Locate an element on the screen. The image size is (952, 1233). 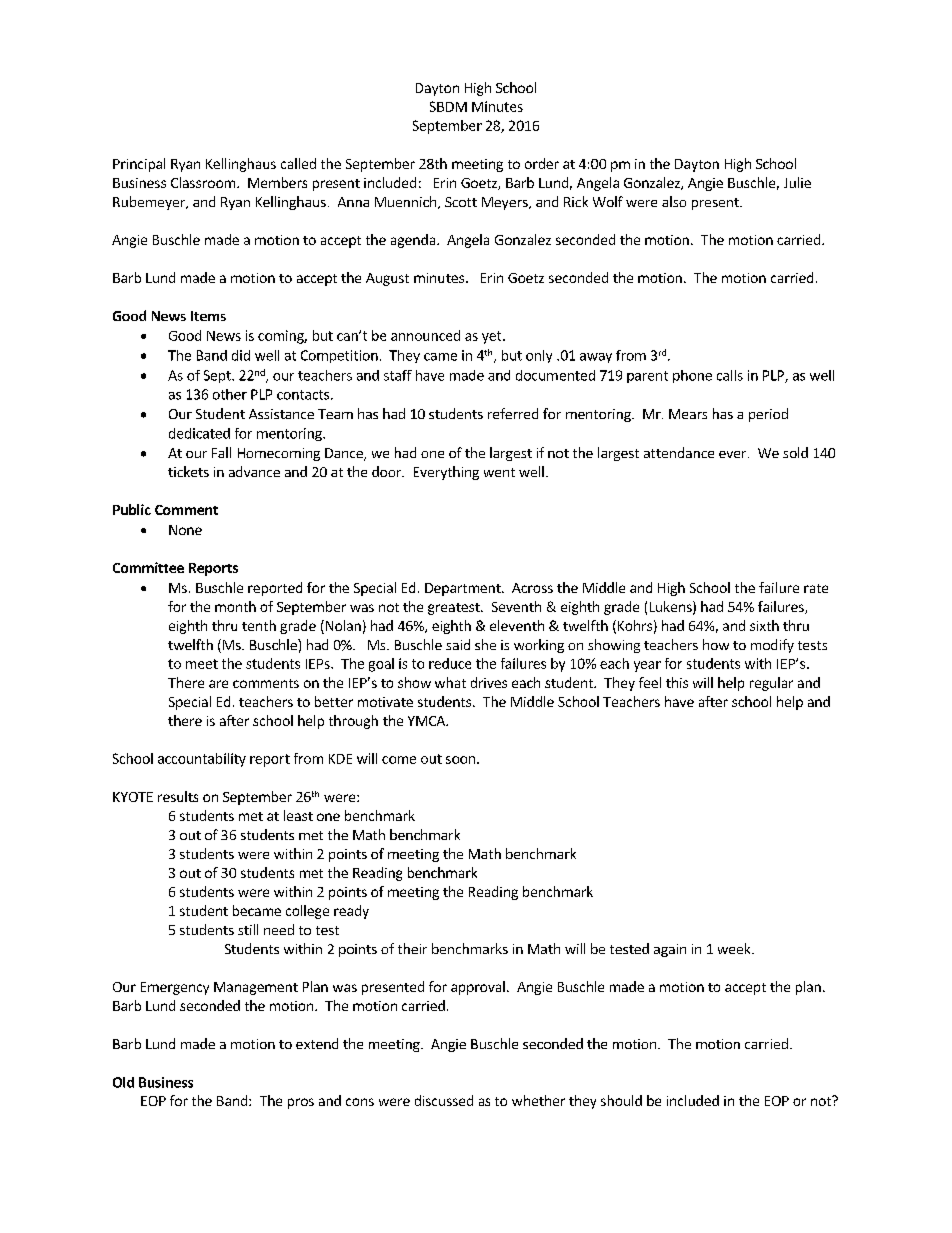
month is located at coordinates (235, 606).
